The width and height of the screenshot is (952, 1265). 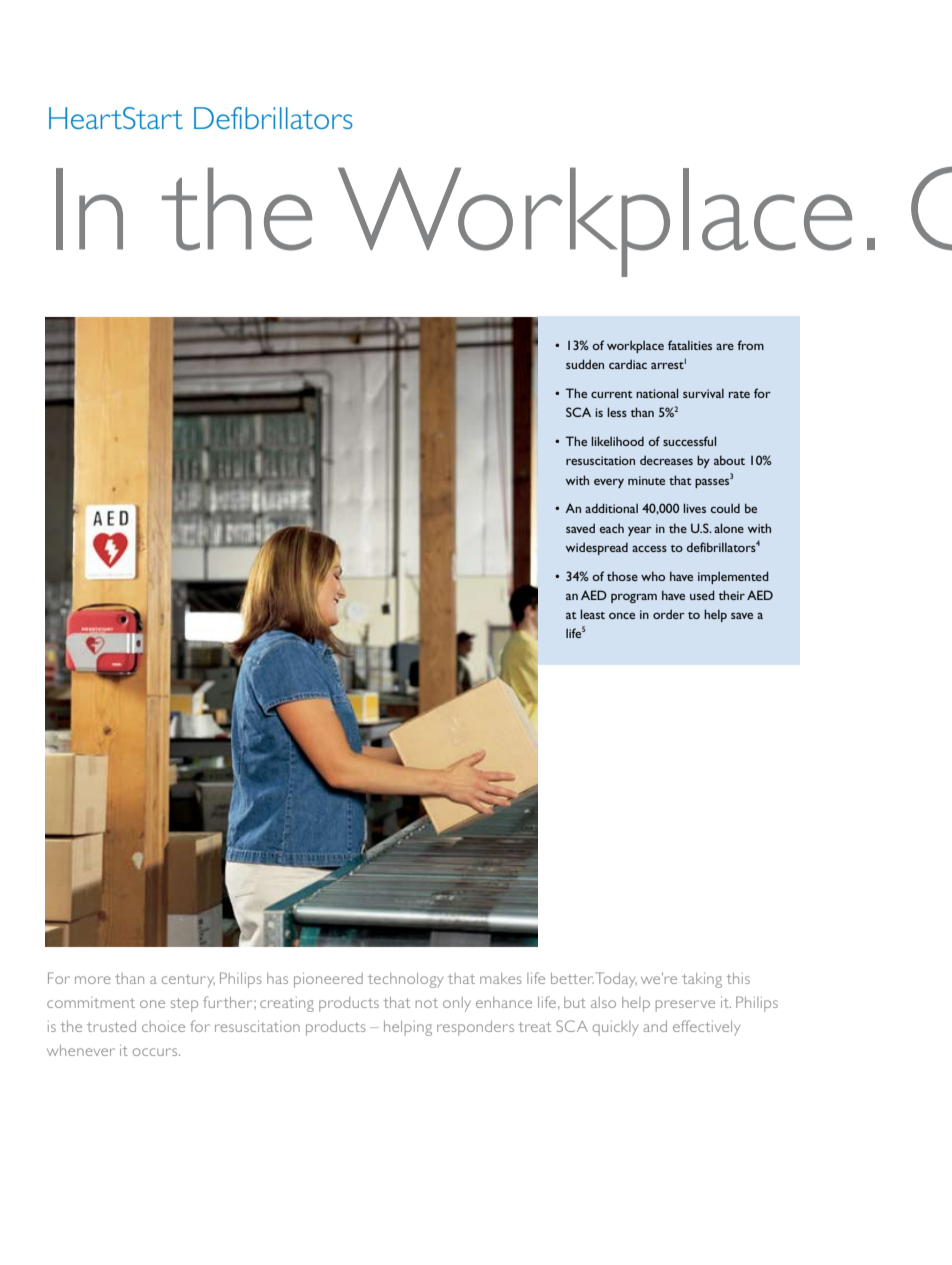 What do you see at coordinates (188, 981) in the screenshot?
I see `century` at bounding box center [188, 981].
